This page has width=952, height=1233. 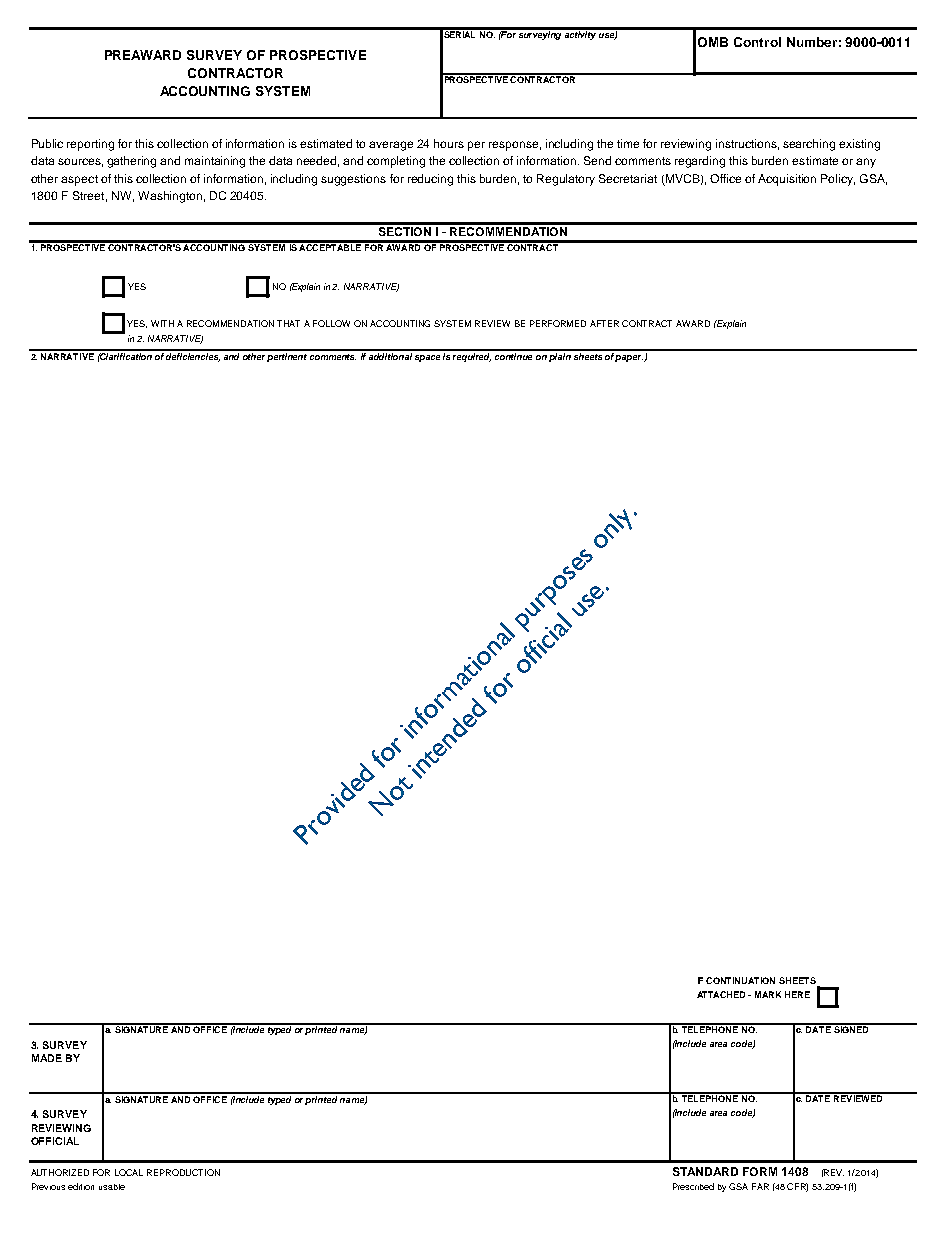 What do you see at coordinates (129, 1172) in the page?
I see `LOCAL` at bounding box center [129, 1172].
